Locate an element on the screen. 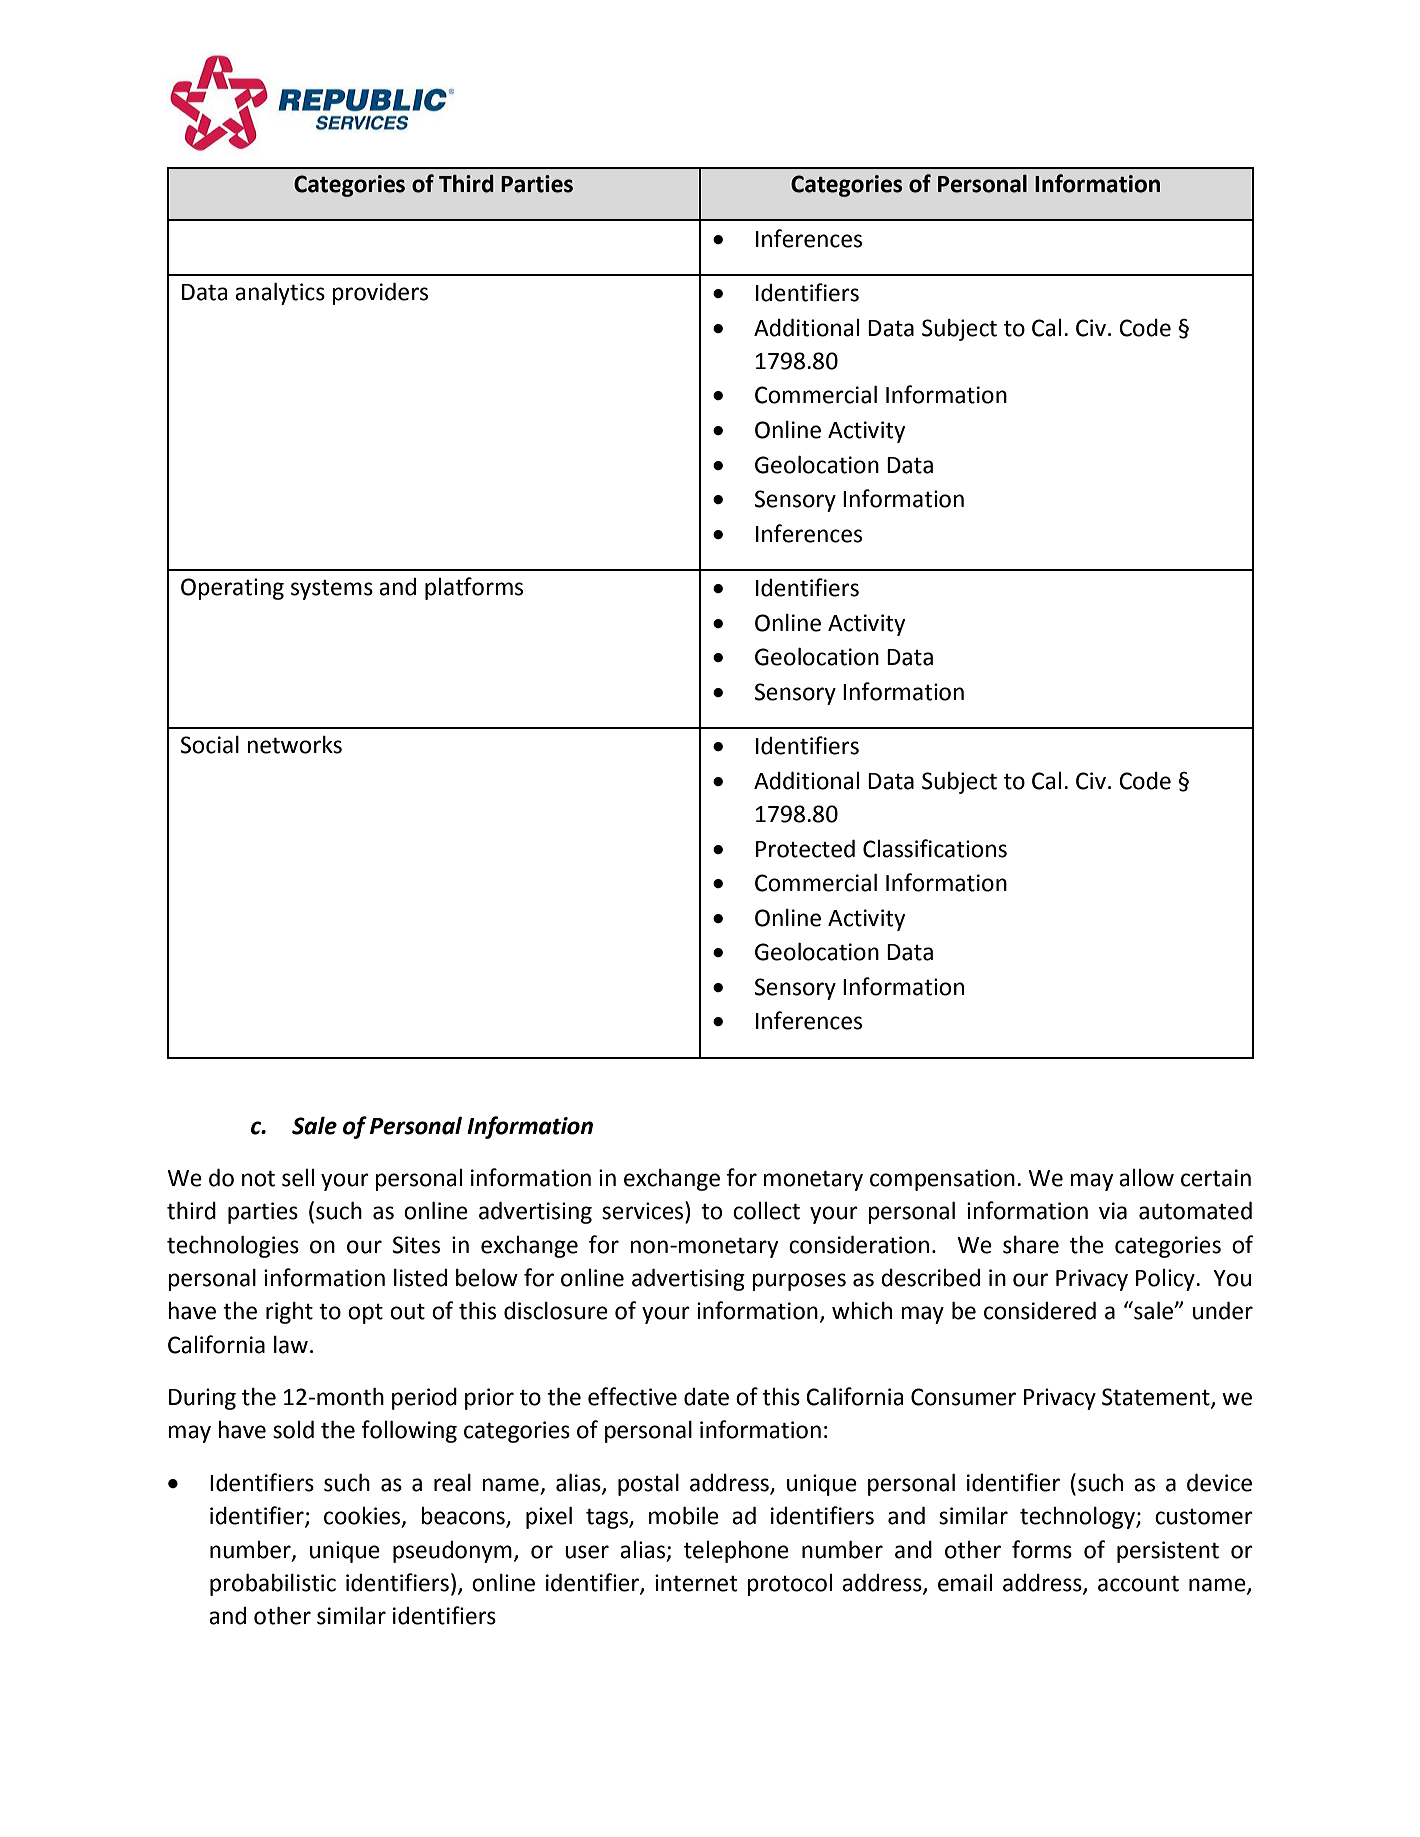 Image resolution: width=1420 pixels, height=1837 pixels. telephone is located at coordinates (736, 1552).
